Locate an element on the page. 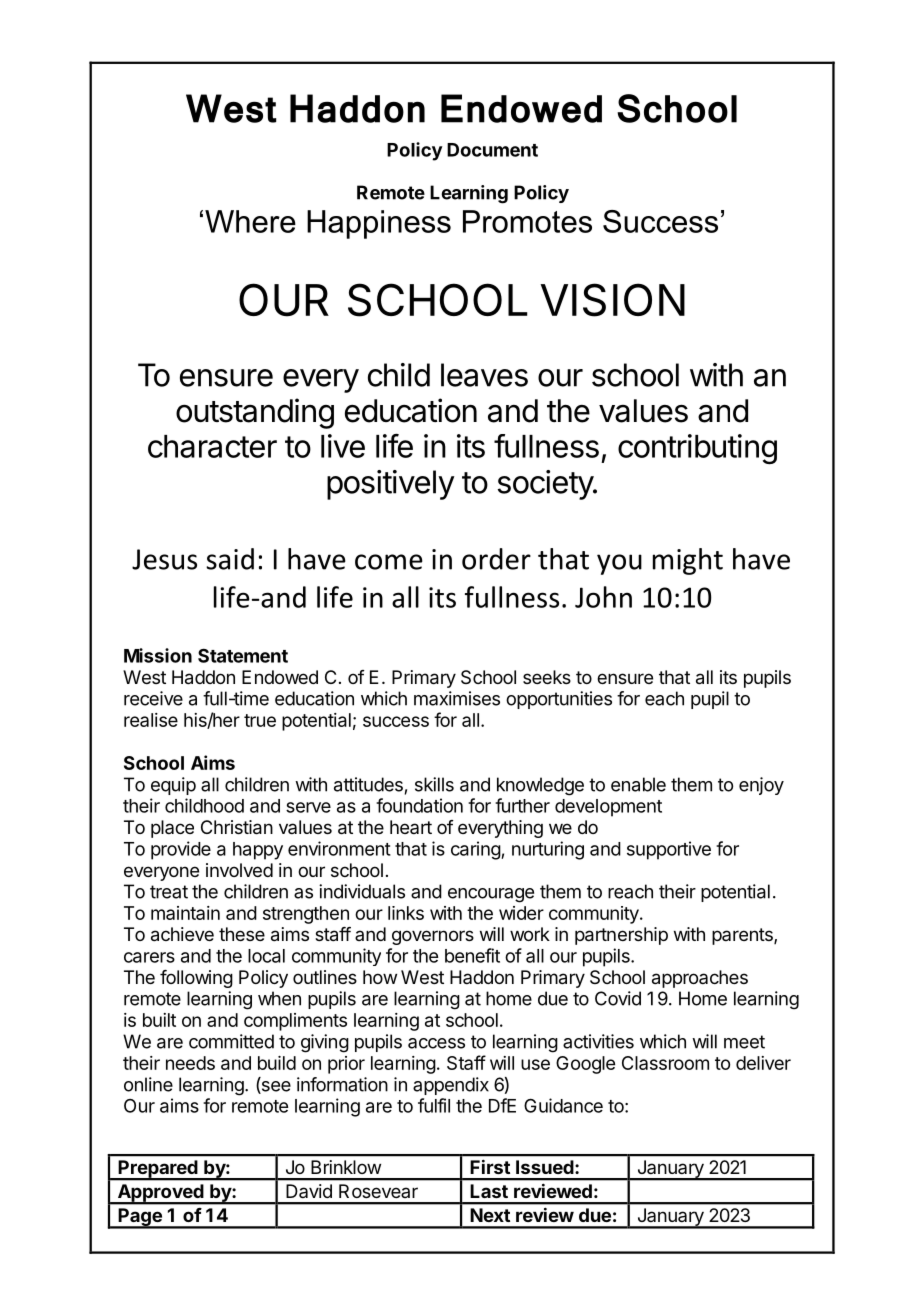 This document has width=924, height=1308. contributing is located at coordinates (697, 449).
